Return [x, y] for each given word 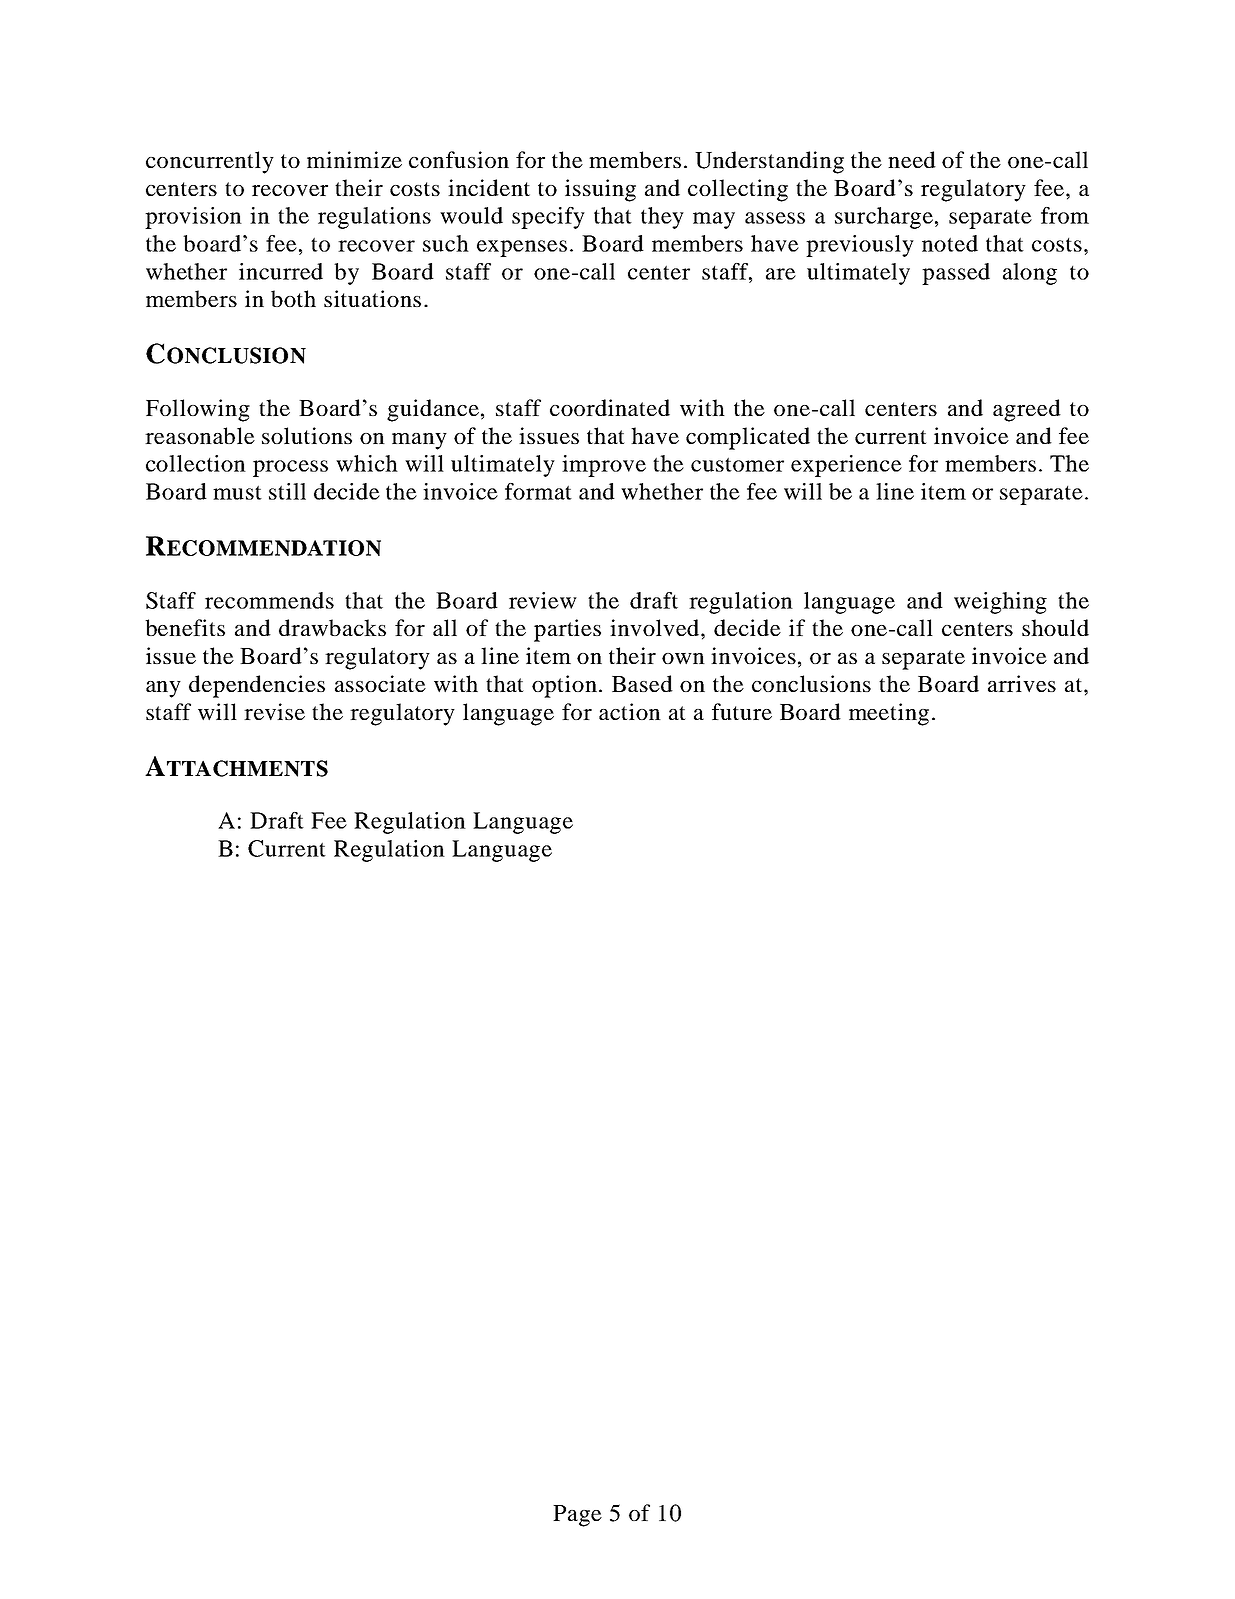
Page [577, 1516]
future [742, 711]
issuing [600, 190]
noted [950, 243]
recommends [269, 600]
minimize [354, 159]
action [630, 711]
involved [656, 627]
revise [274, 711]
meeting [889, 714]
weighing [1000, 603]
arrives [1022, 683]
